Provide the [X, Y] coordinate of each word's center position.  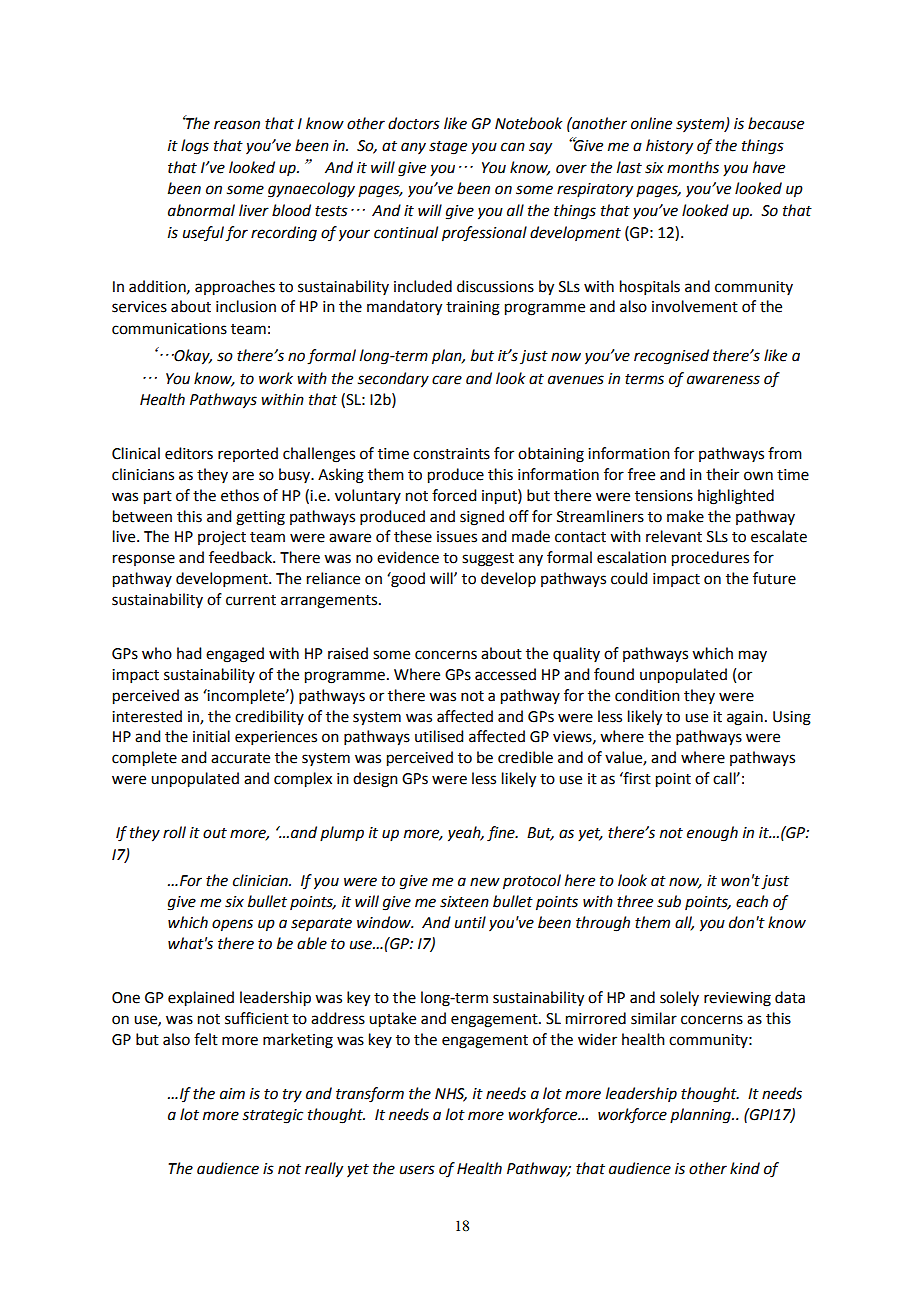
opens [232, 925]
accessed [505, 674]
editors [189, 453]
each [752, 901]
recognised [671, 357]
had [189, 653]
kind [745, 1168]
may [753, 656]
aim [232, 1094]
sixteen [464, 902]
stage [448, 148]
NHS [451, 1095]
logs [195, 147]
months [693, 167]
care [447, 380]
